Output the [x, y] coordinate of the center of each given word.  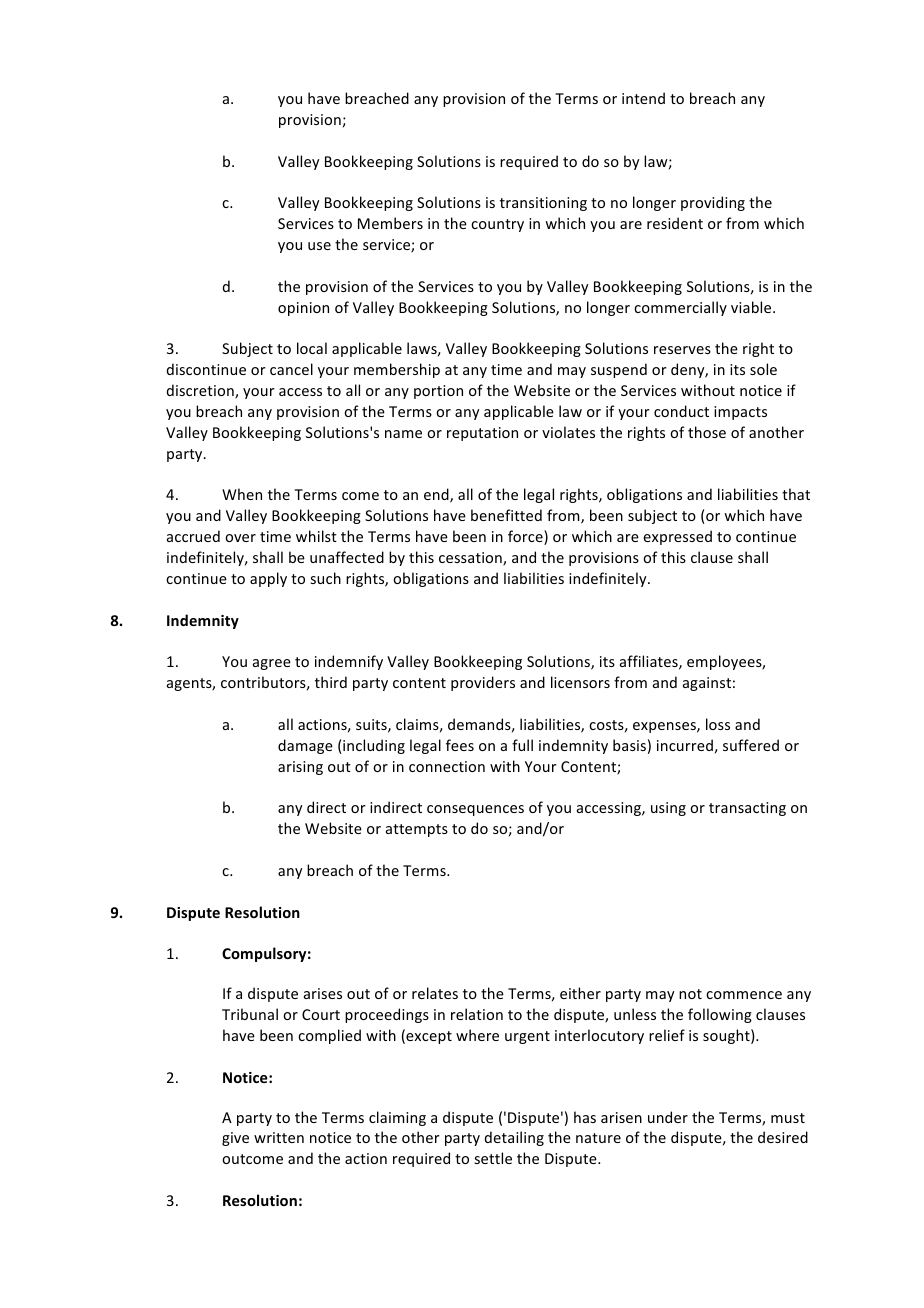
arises [323, 993]
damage [305, 746]
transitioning [543, 204]
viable [752, 307]
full [522, 745]
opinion [303, 309]
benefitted [506, 515]
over [240, 538]
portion [438, 392]
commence [744, 995]
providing [713, 203]
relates [435, 993]
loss [718, 724]
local [312, 348]
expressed [677, 537]
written [279, 1137]
